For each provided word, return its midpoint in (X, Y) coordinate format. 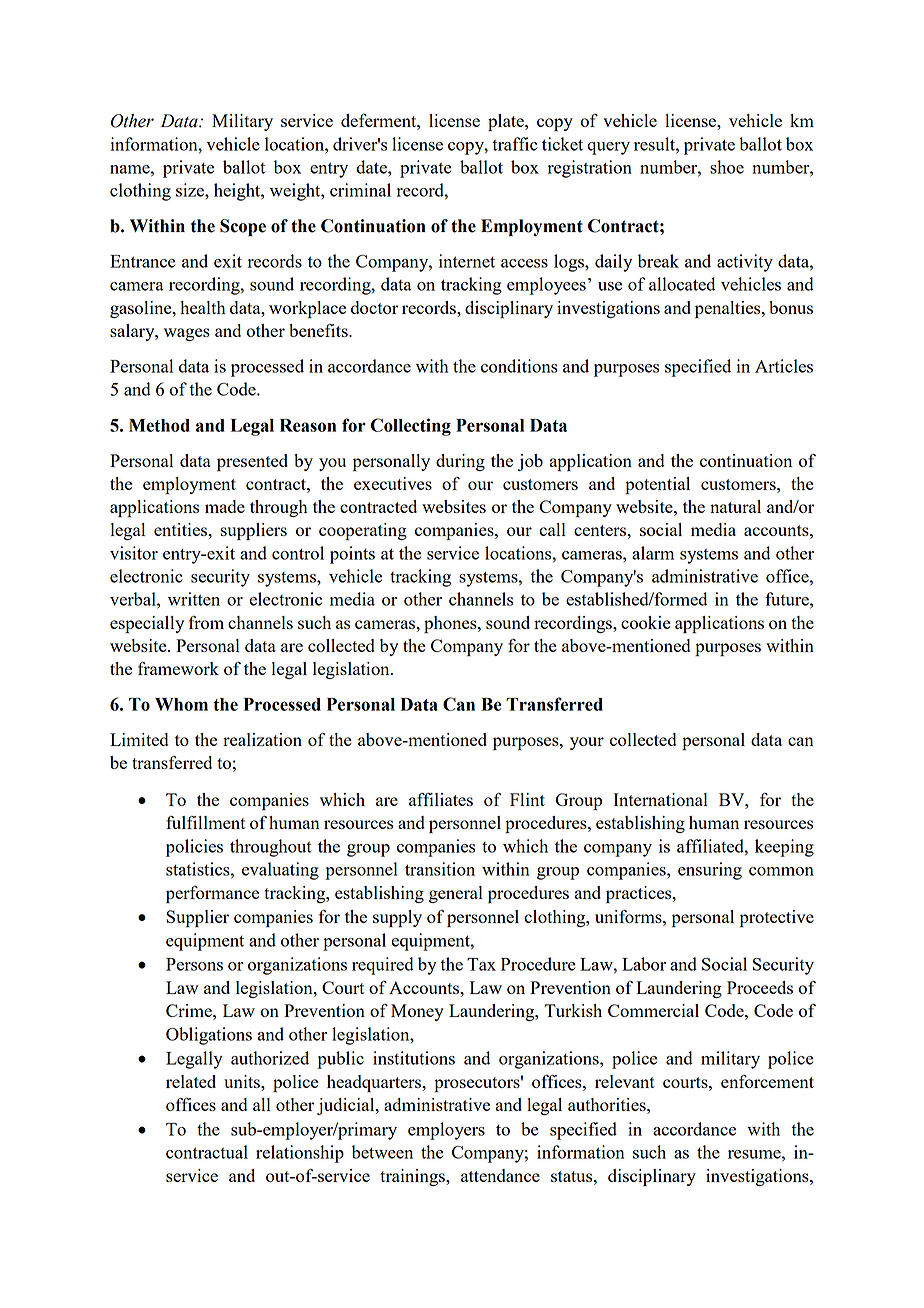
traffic (515, 144)
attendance (500, 1175)
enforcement (767, 1081)
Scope (243, 227)
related (191, 1081)
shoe (727, 167)
